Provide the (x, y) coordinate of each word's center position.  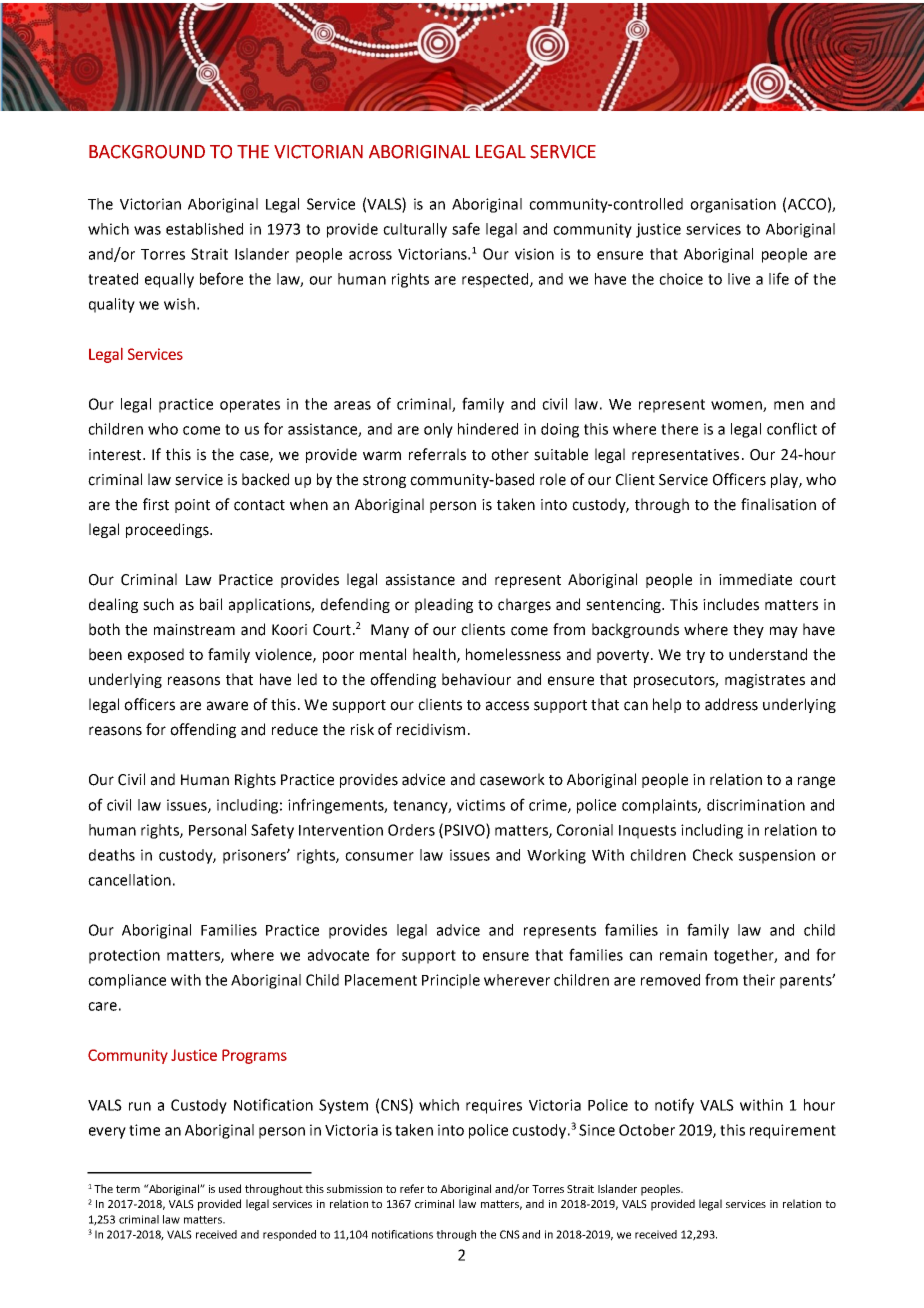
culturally (415, 230)
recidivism (431, 729)
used (230, 1188)
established (204, 229)
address (731, 704)
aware (227, 706)
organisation (733, 205)
